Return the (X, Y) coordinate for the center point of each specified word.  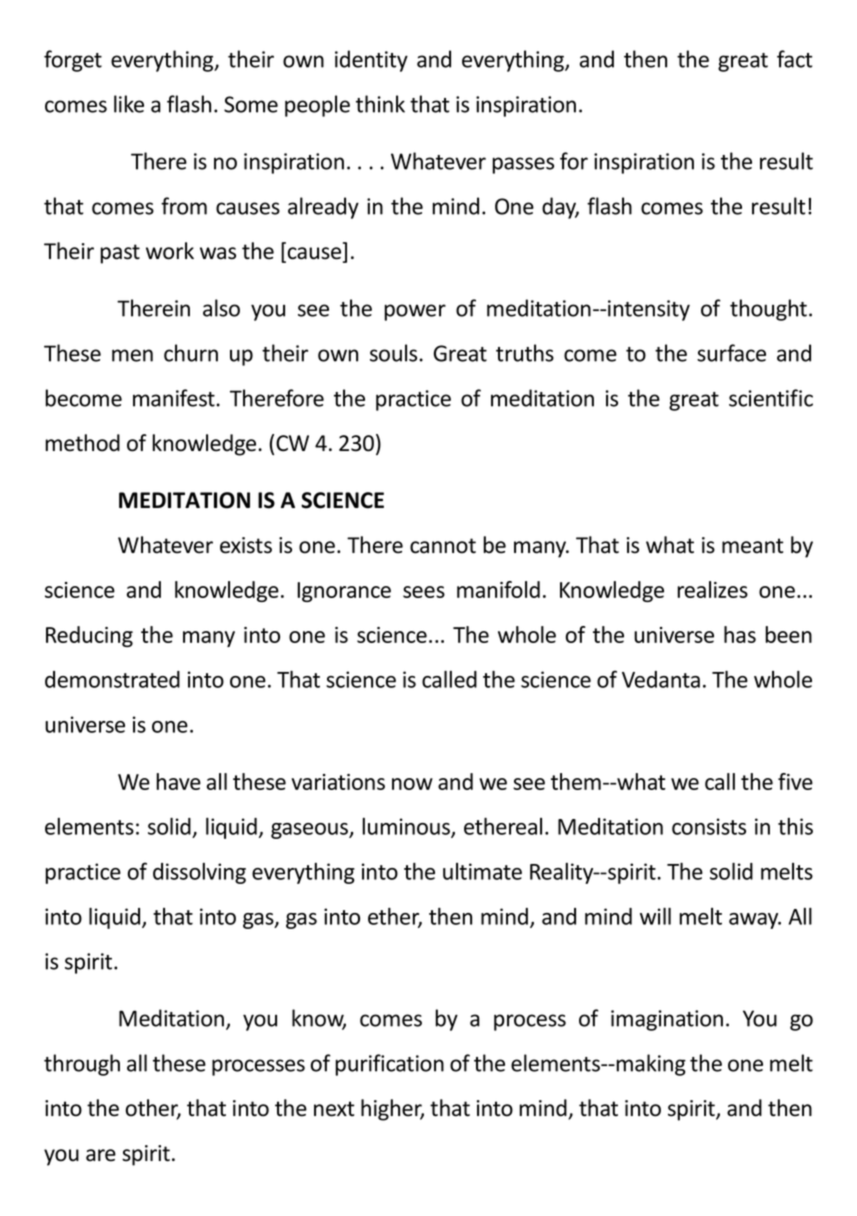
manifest (174, 398)
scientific (771, 398)
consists (709, 826)
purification (389, 1065)
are (101, 1155)
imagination (667, 1020)
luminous (407, 827)
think (380, 104)
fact (794, 59)
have (178, 781)
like (129, 104)
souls (393, 353)
